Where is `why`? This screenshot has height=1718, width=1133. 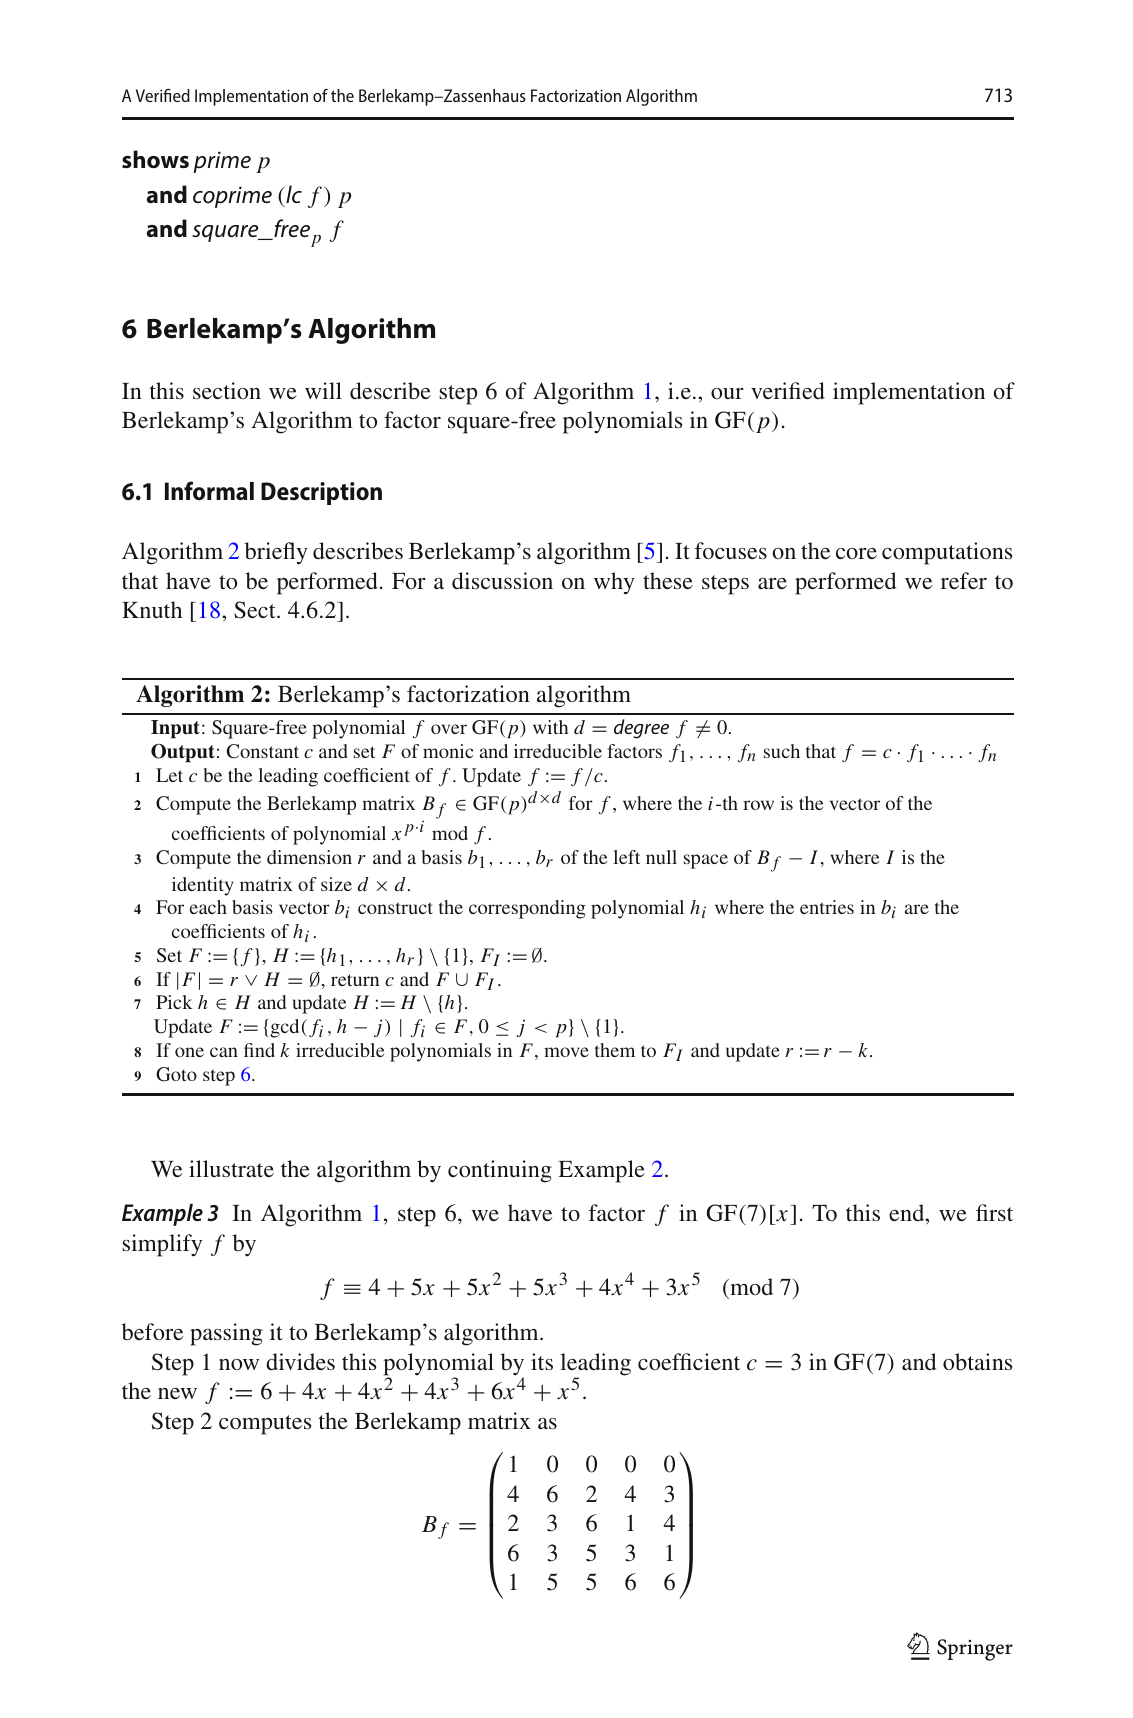 why is located at coordinates (614, 583).
